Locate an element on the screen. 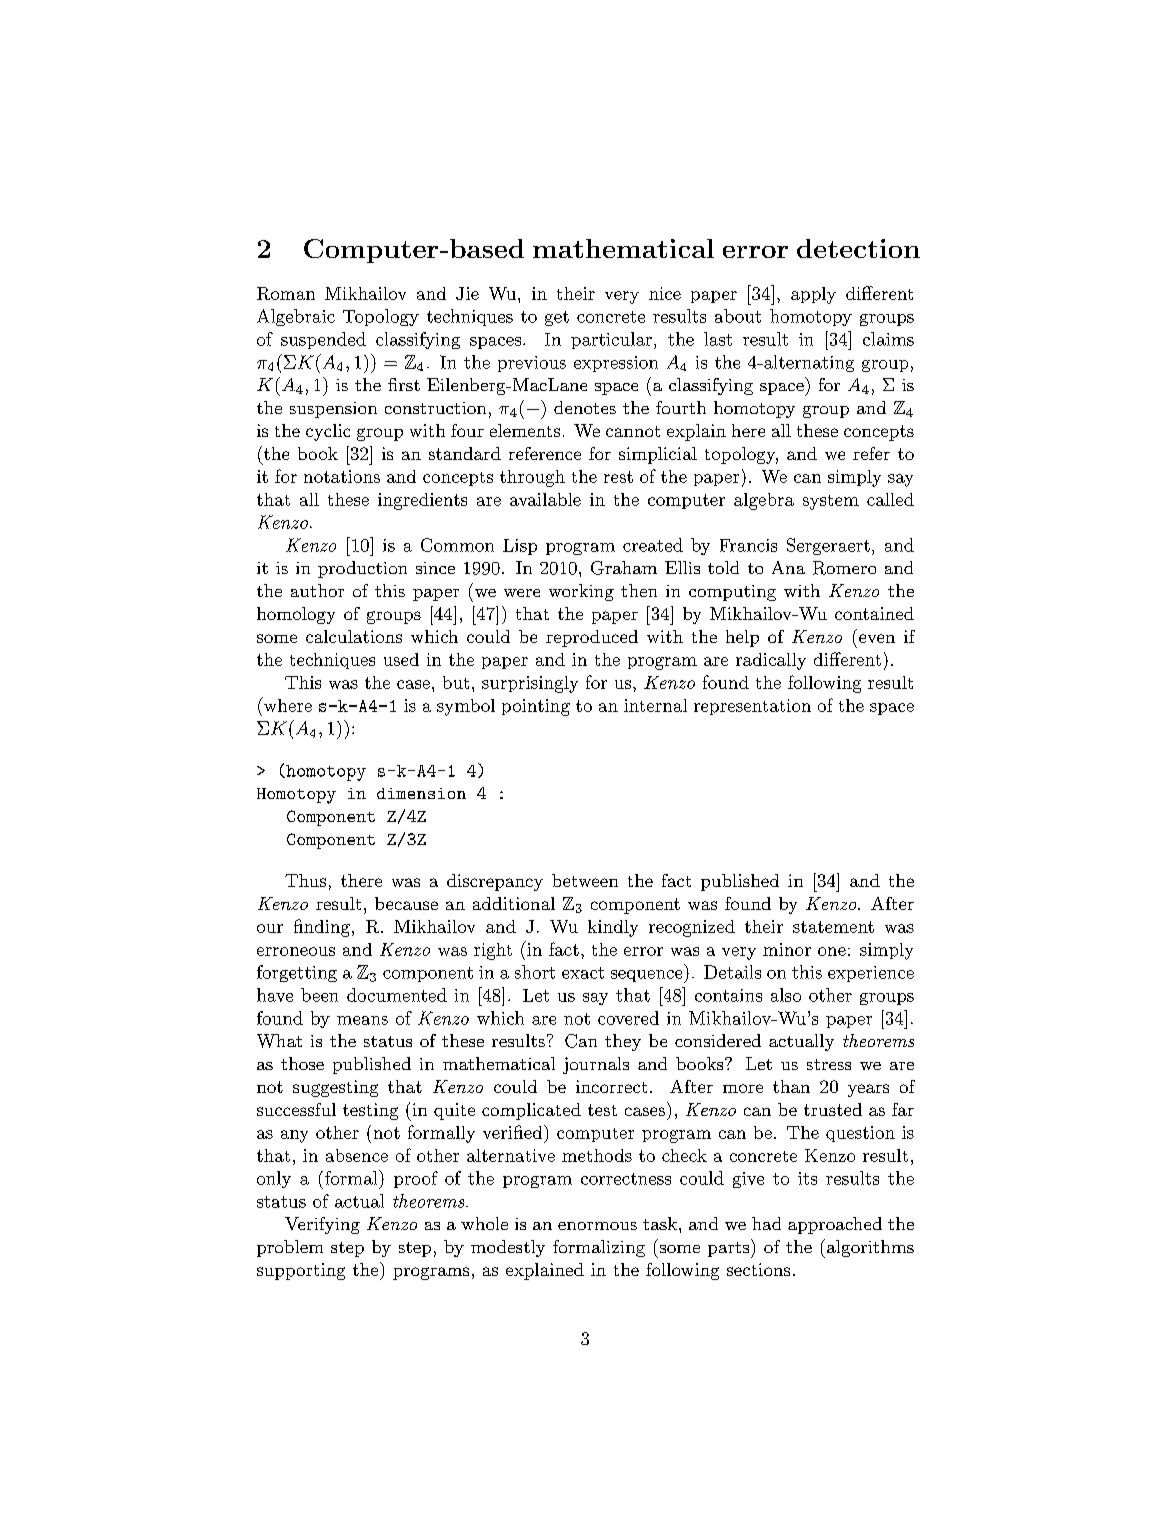 Image resolution: width=1172 pixels, height=1516 pixels. apply is located at coordinates (813, 295).
